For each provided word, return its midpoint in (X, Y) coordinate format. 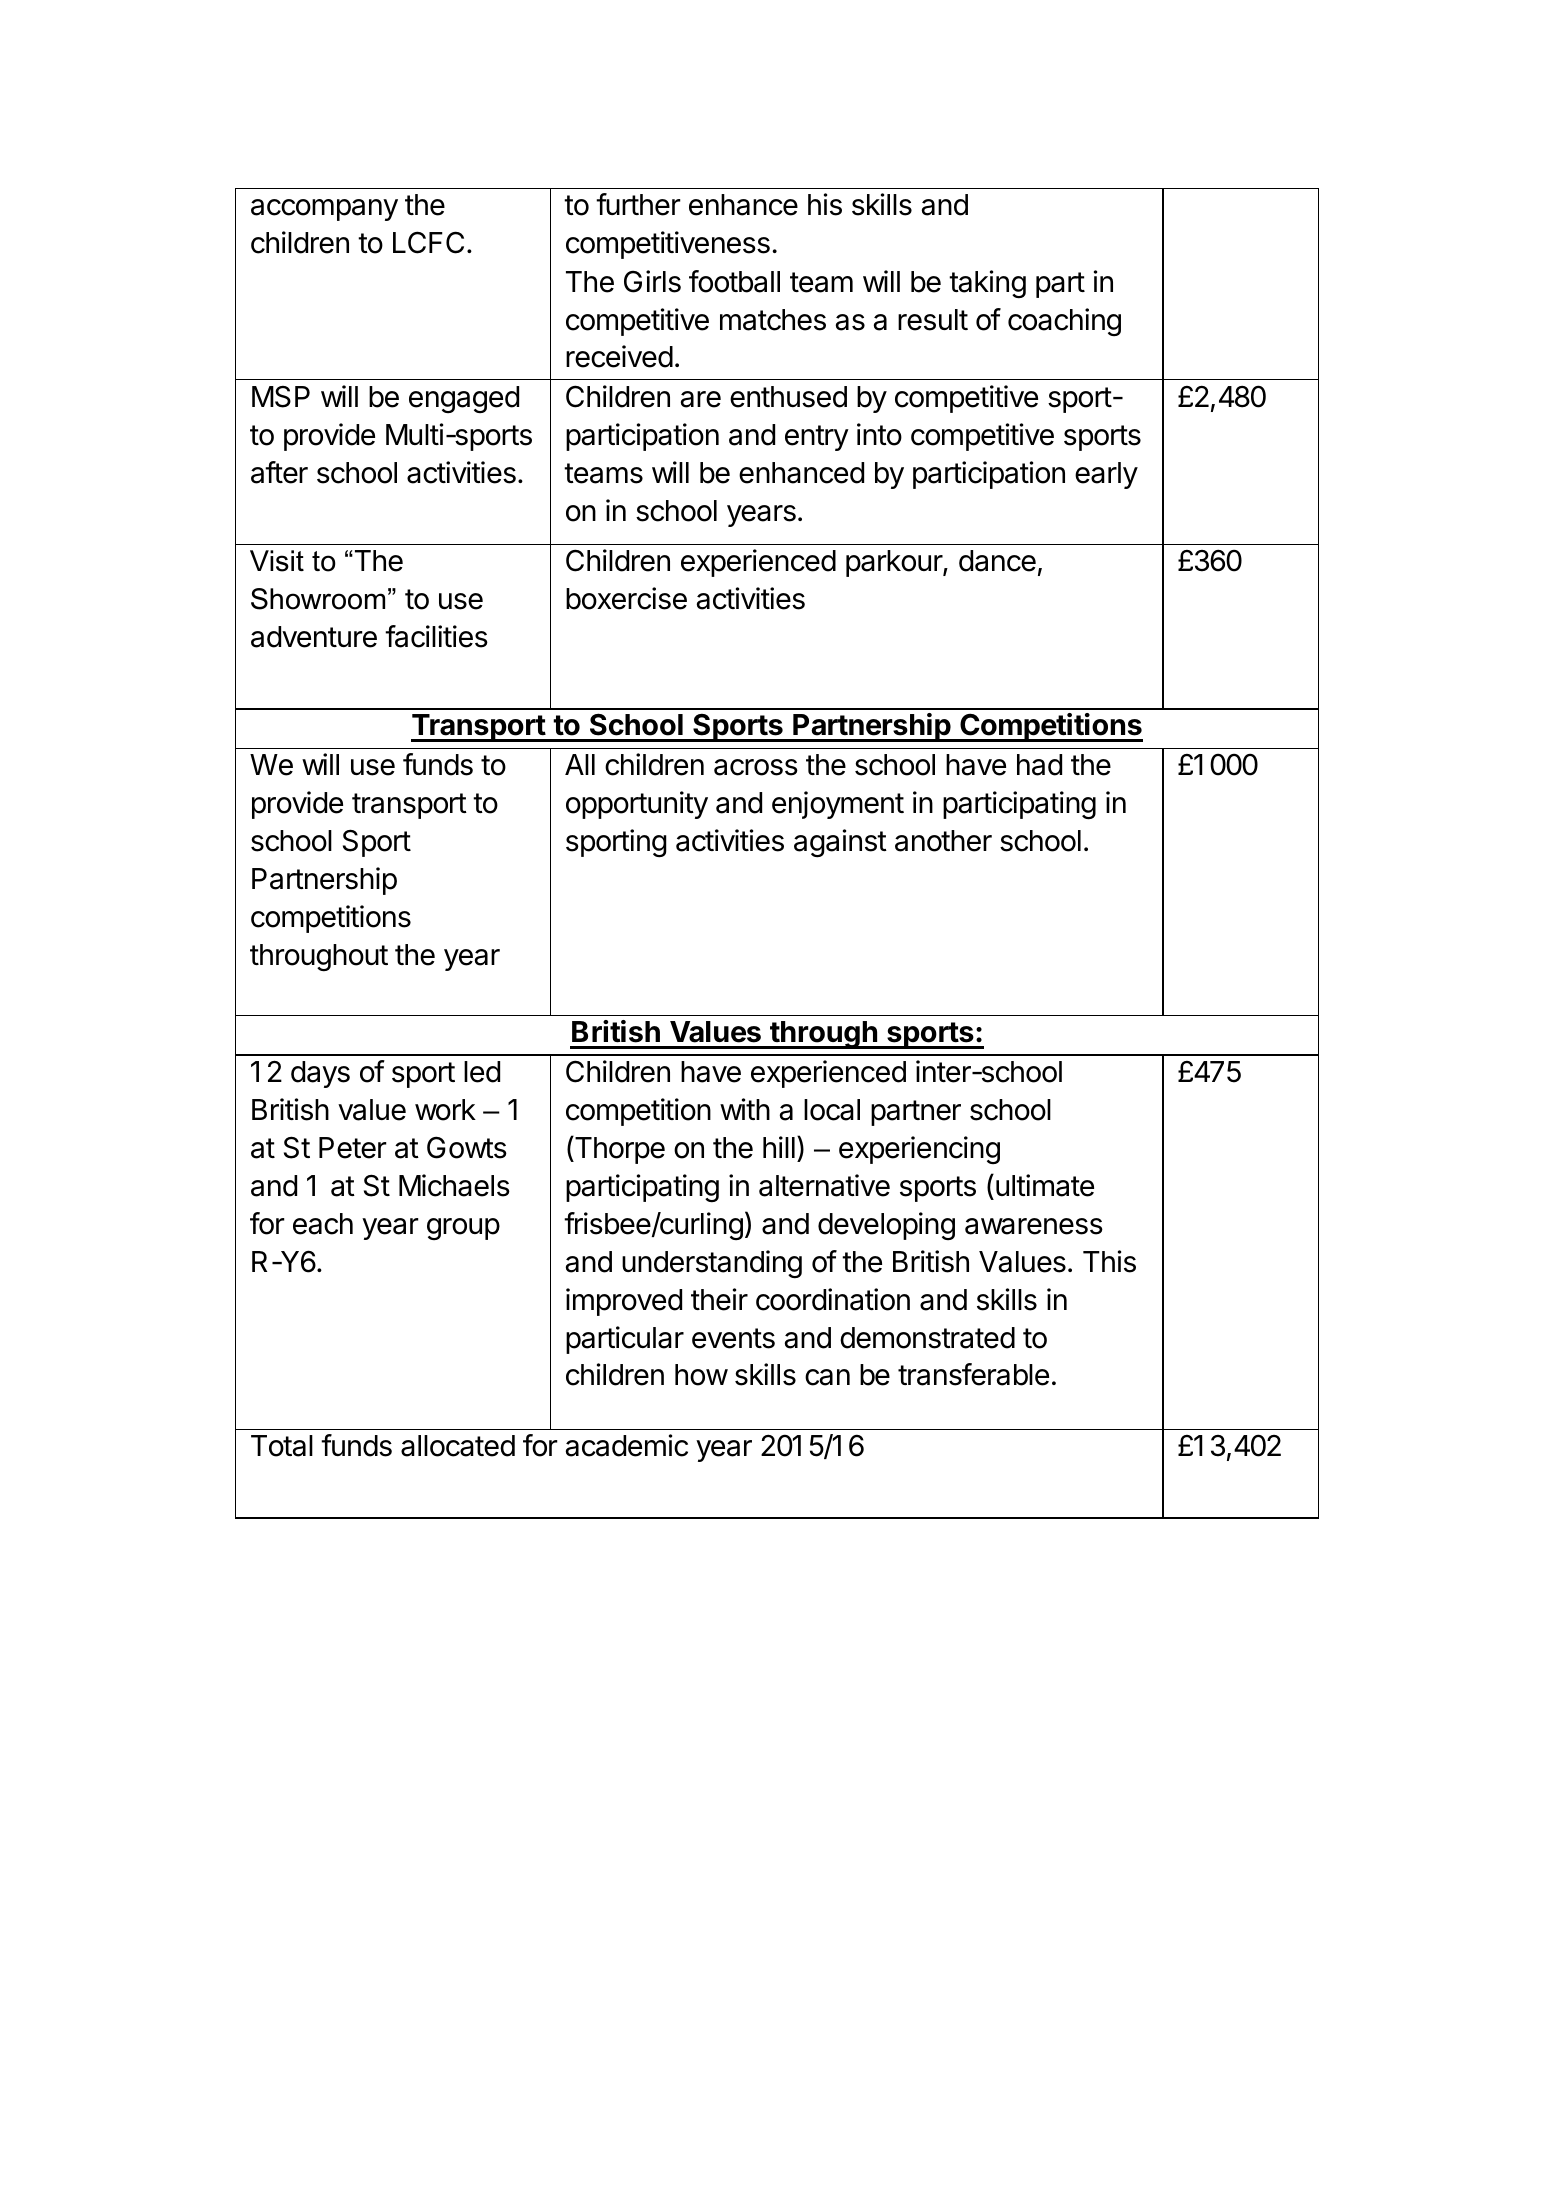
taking (987, 284)
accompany (324, 210)
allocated (458, 1446)
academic (627, 1445)
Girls (652, 281)
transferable (973, 1374)
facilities (436, 636)
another (943, 841)
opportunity (637, 805)
